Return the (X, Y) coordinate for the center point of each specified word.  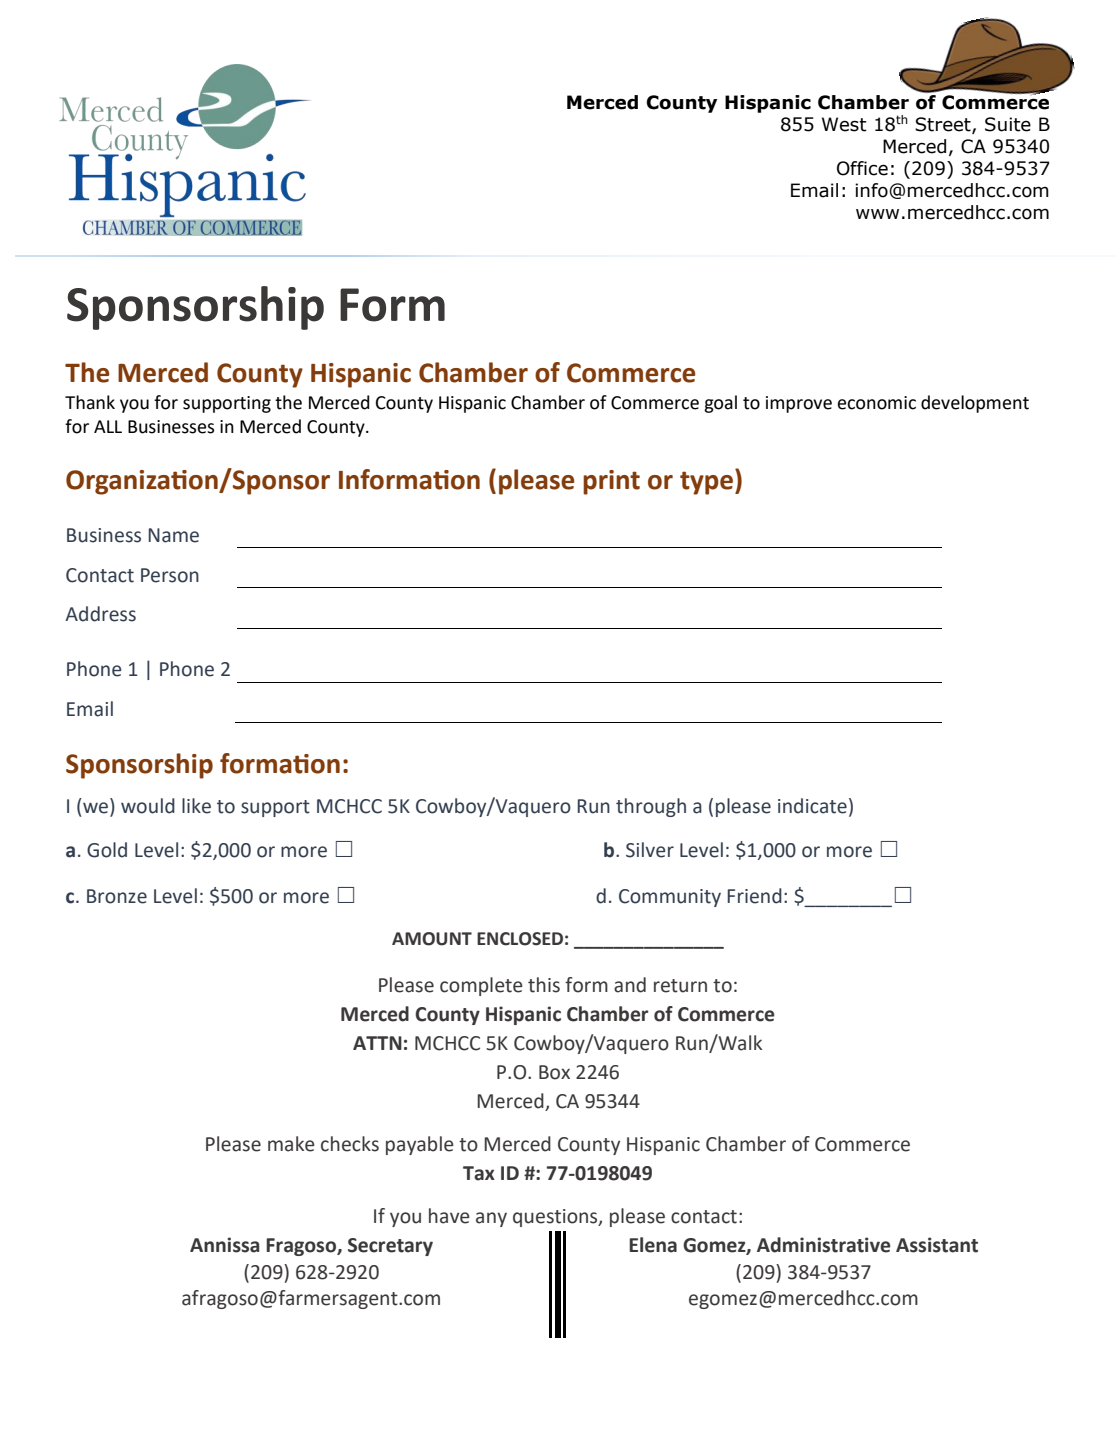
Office (862, 168)
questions (556, 1218)
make (291, 1144)
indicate (812, 806)
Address (100, 614)
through (651, 807)
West (844, 124)
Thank (90, 402)
